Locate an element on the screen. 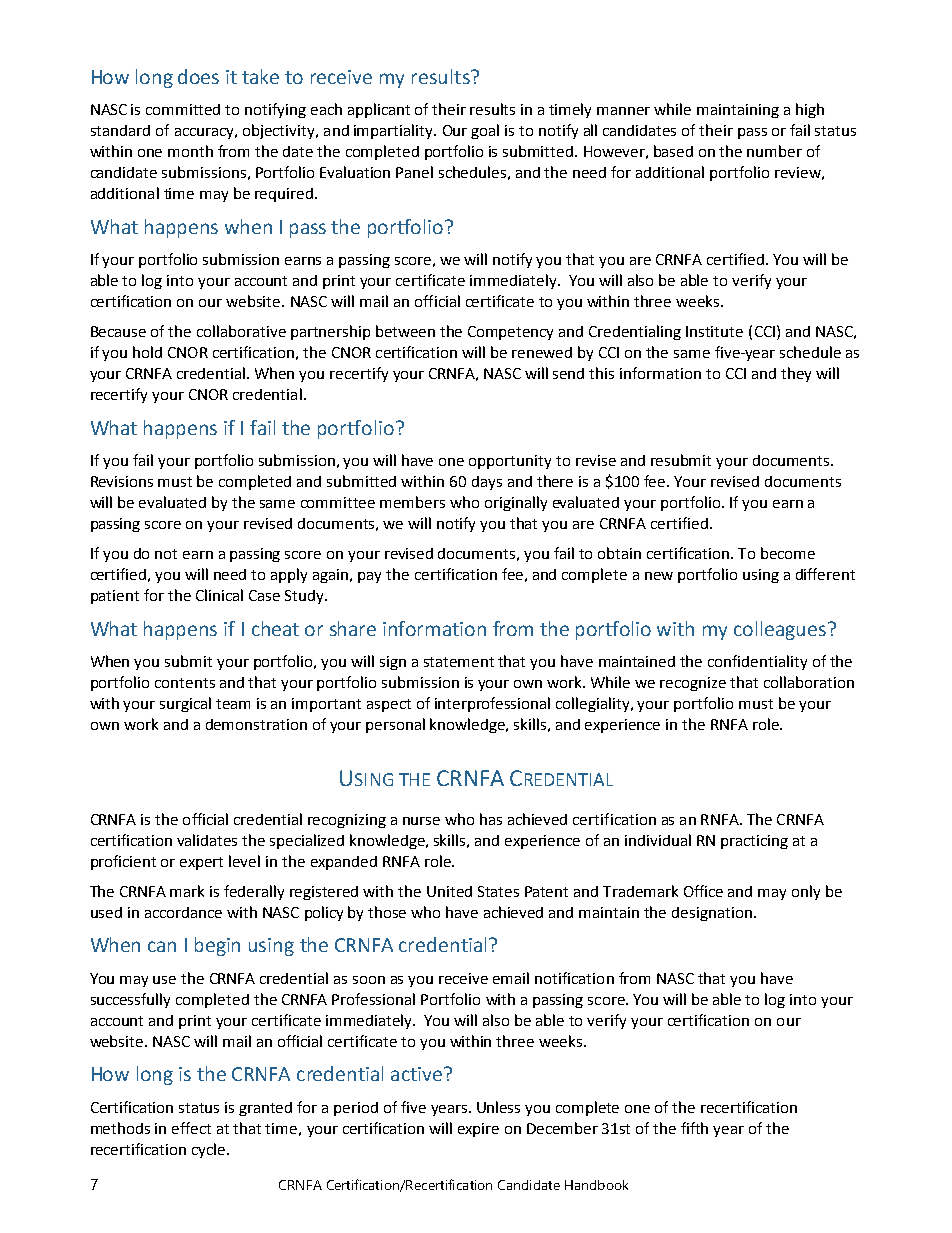 The image size is (952, 1233). number is located at coordinates (774, 151).
